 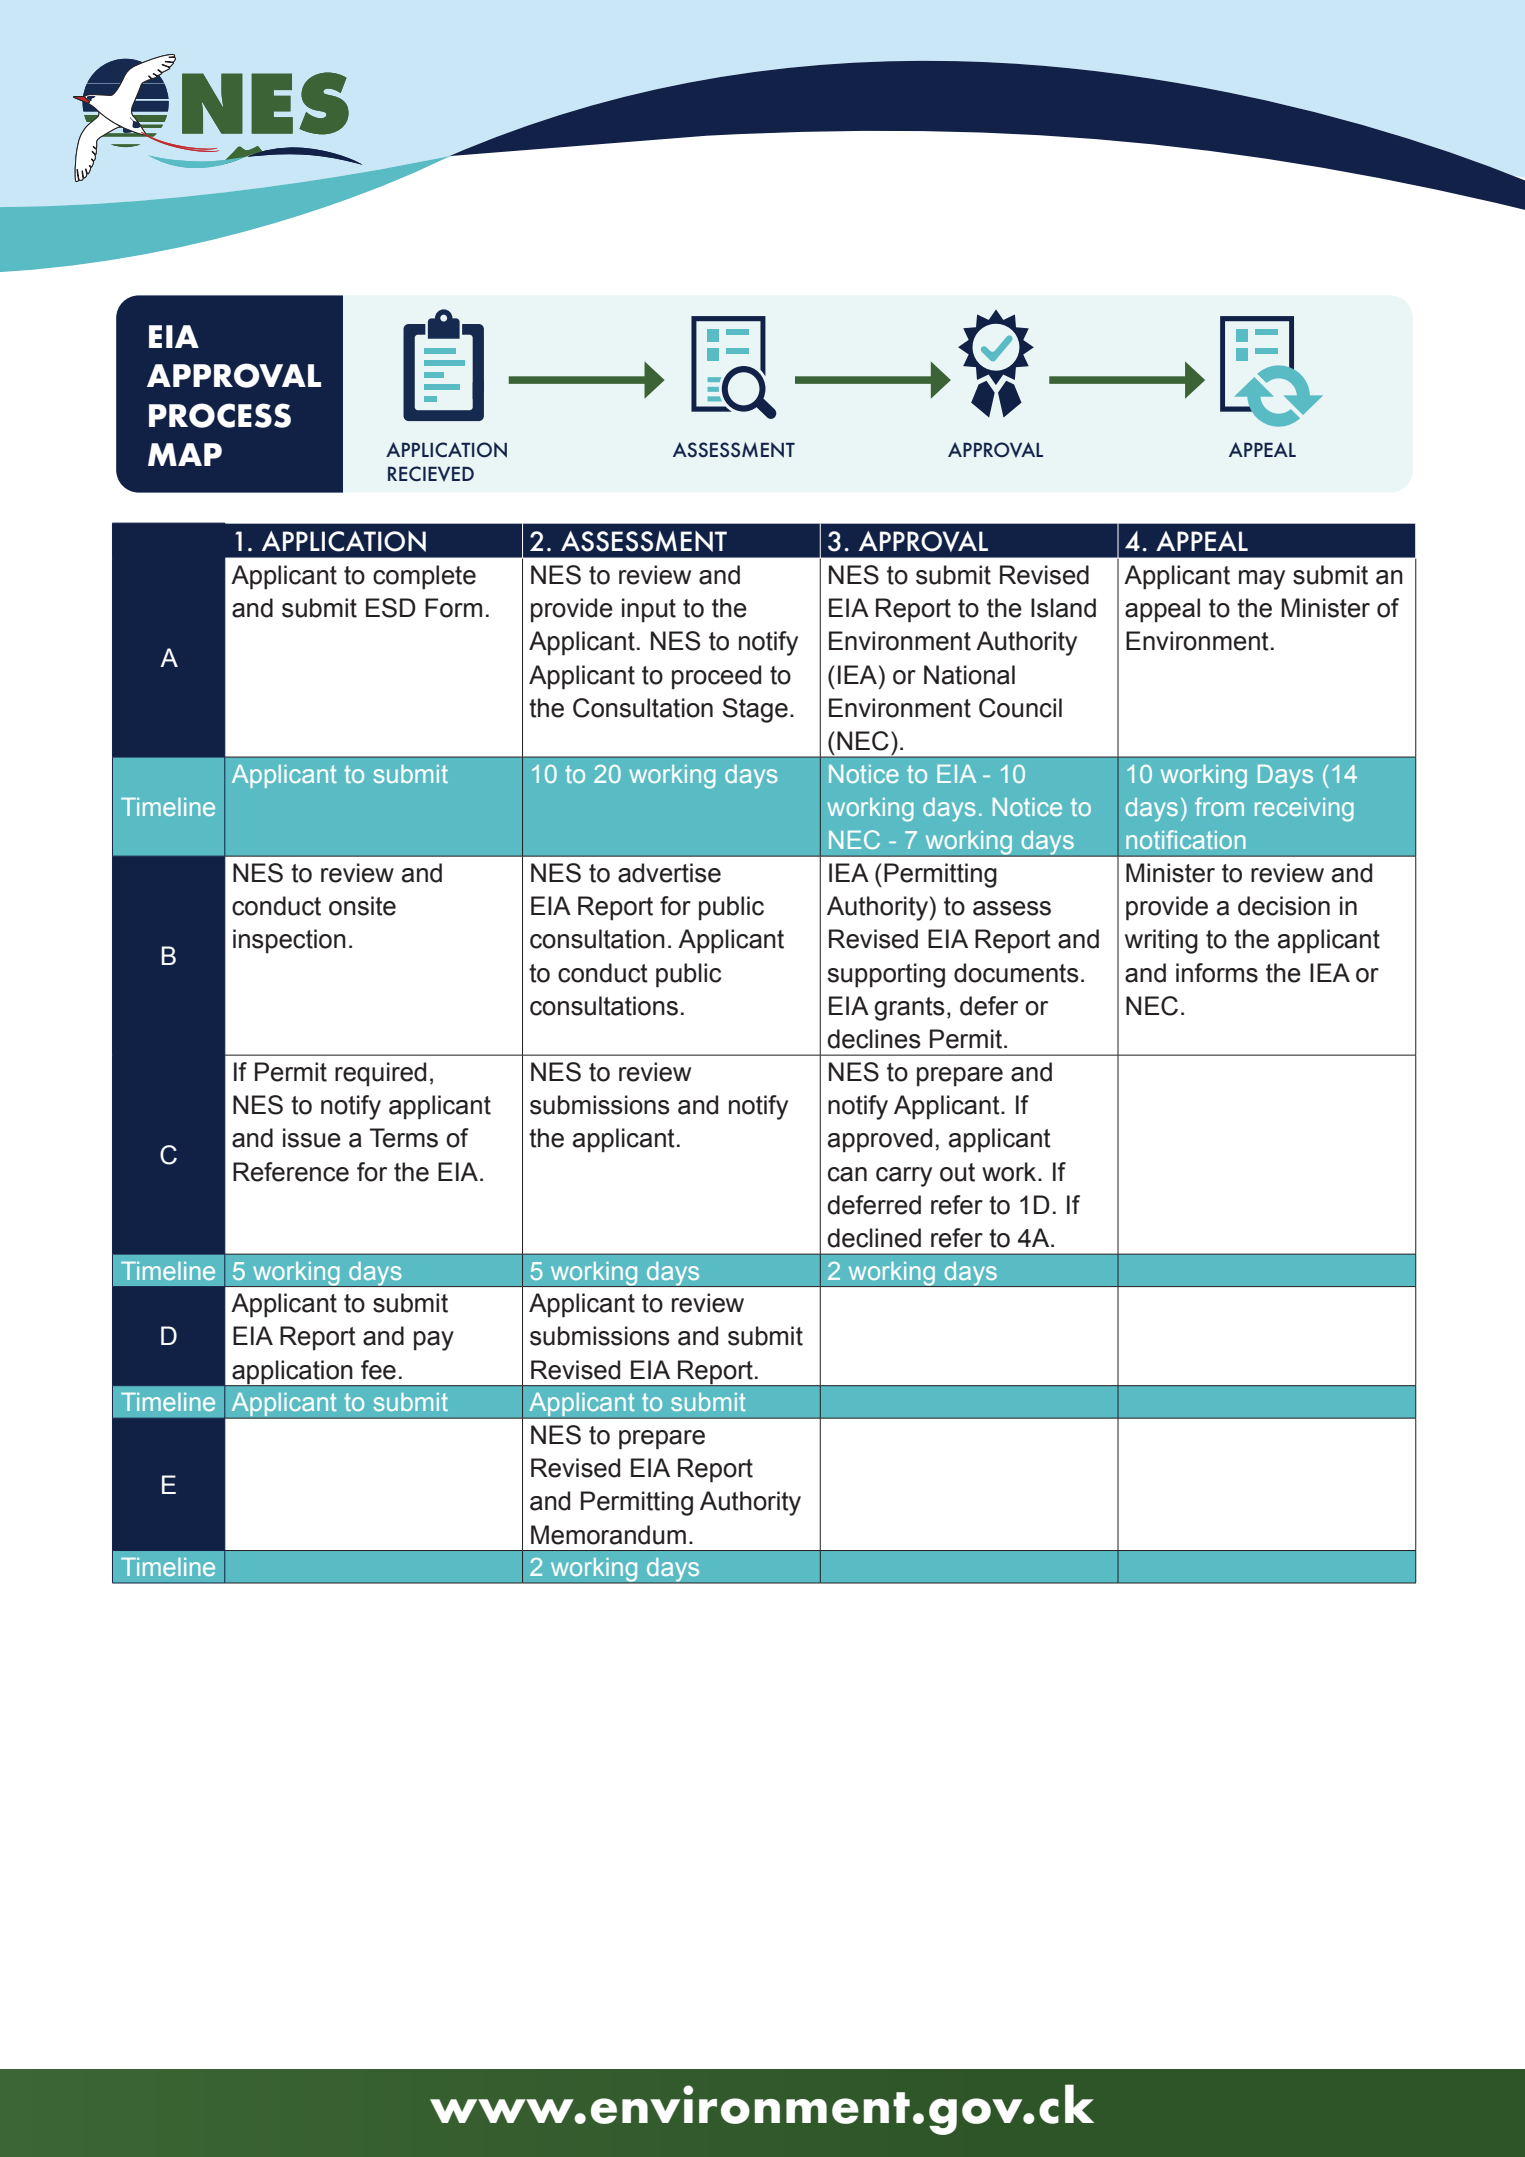 I want to click on may, so click(x=1262, y=580).
